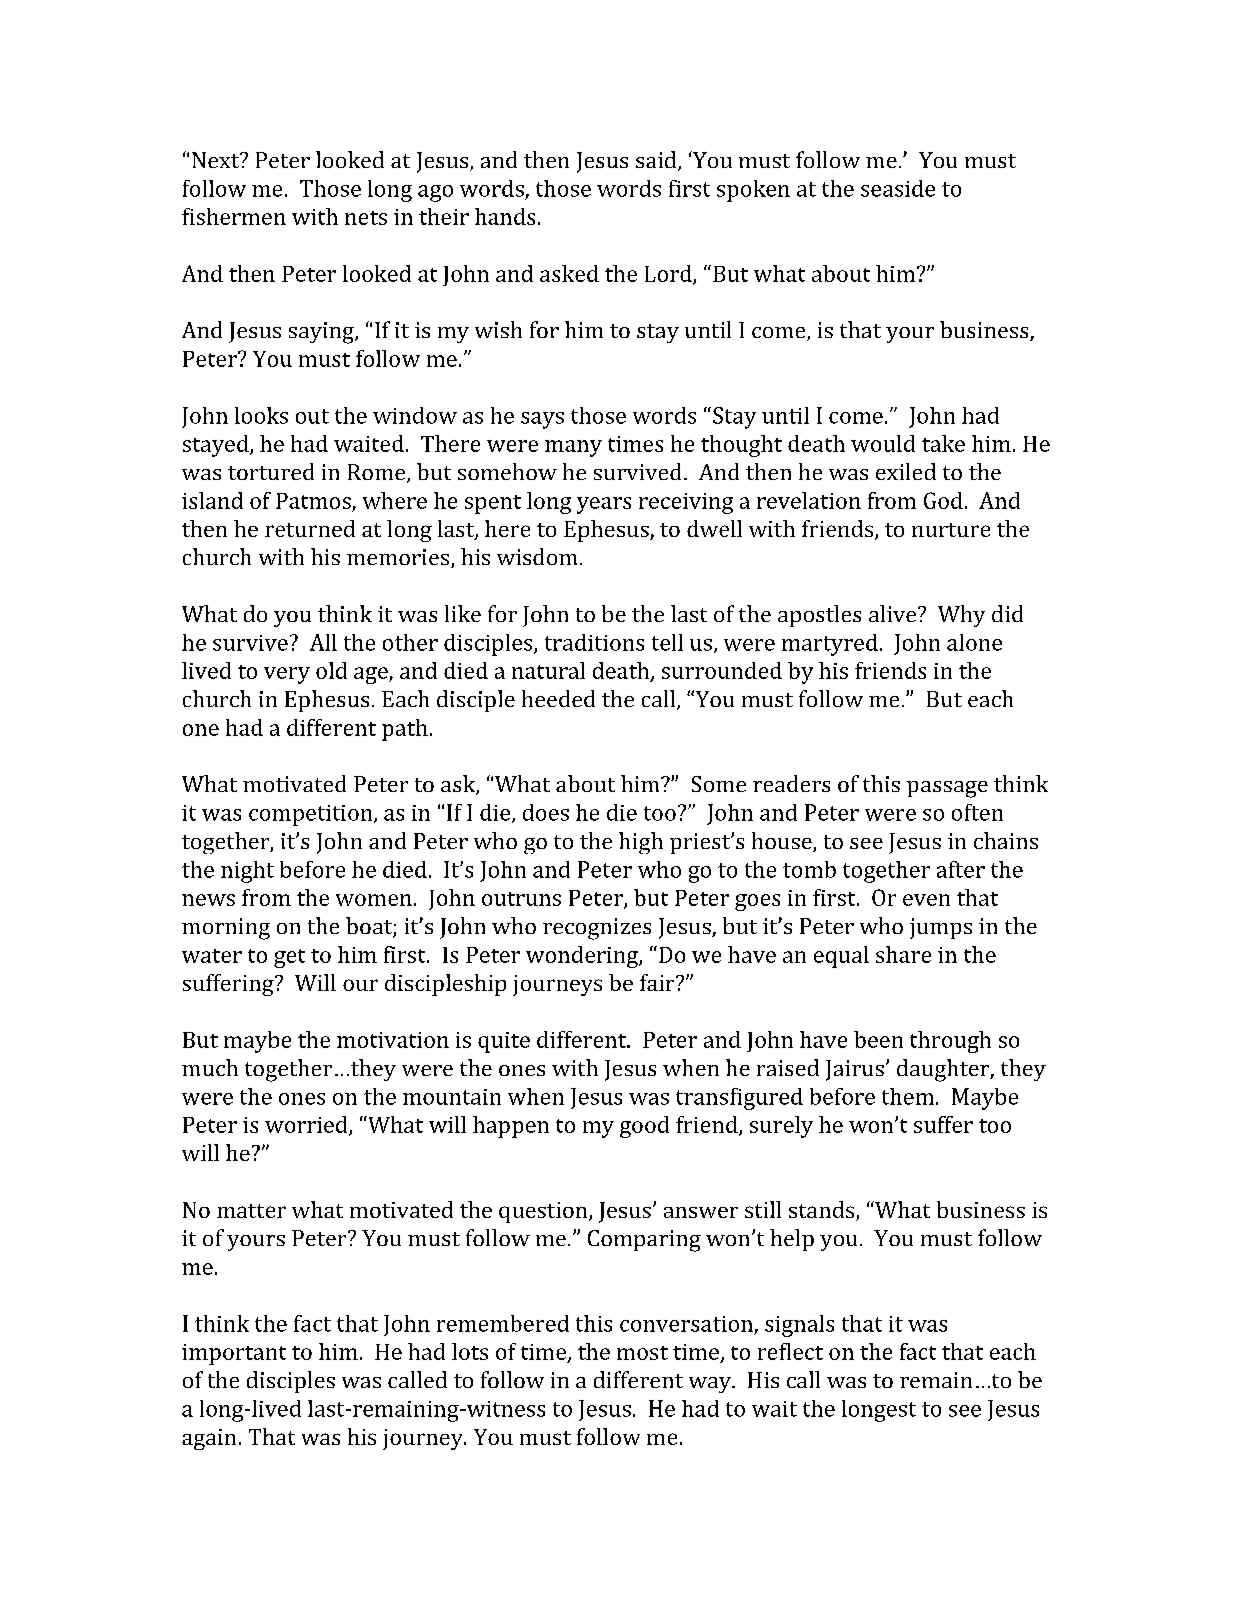 The image size is (1234, 1597). What do you see at coordinates (657, 161) in the document?
I see `said` at bounding box center [657, 161].
